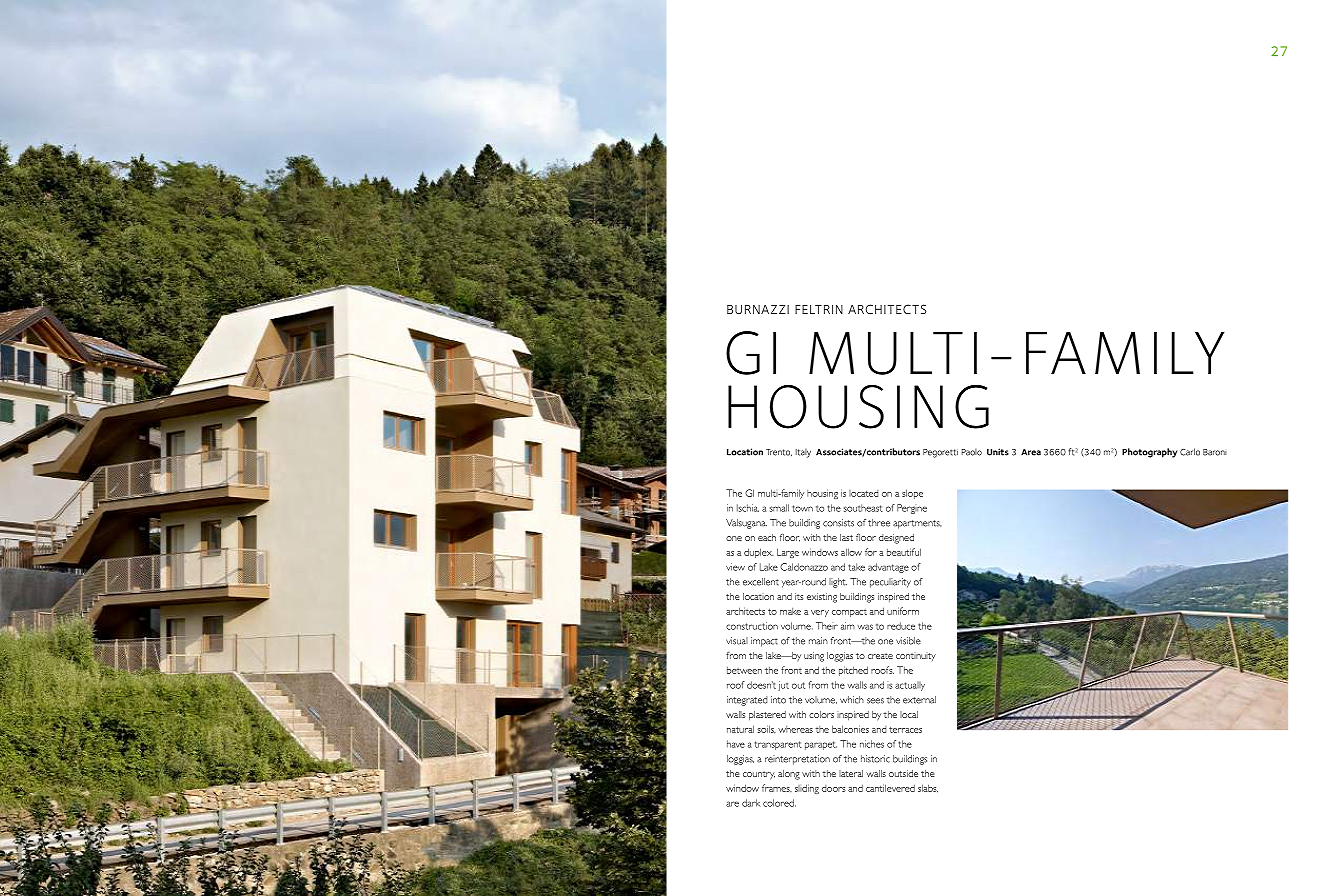 The height and width of the screenshot is (896, 1333). Describe the element at coordinates (744, 670) in the screenshot. I see `between` at that location.
